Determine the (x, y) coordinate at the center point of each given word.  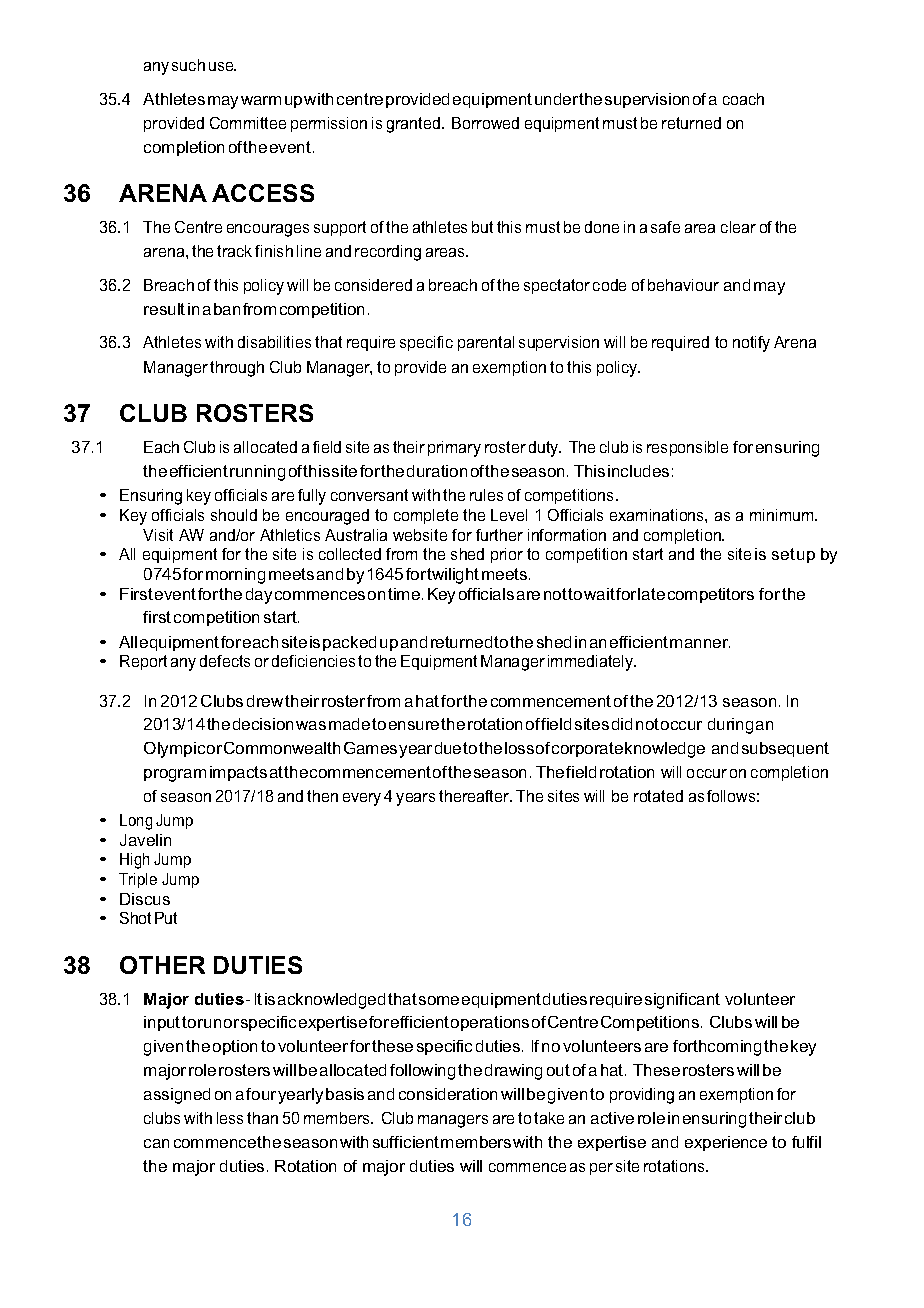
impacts (238, 773)
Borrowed (485, 123)
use (222, 66)
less (230, 1118)
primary (454, 449)
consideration (448, 1094)
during (730, 726)
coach (743, 99)
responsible (687, 448)
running (257, 473)
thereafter (475, 796)
